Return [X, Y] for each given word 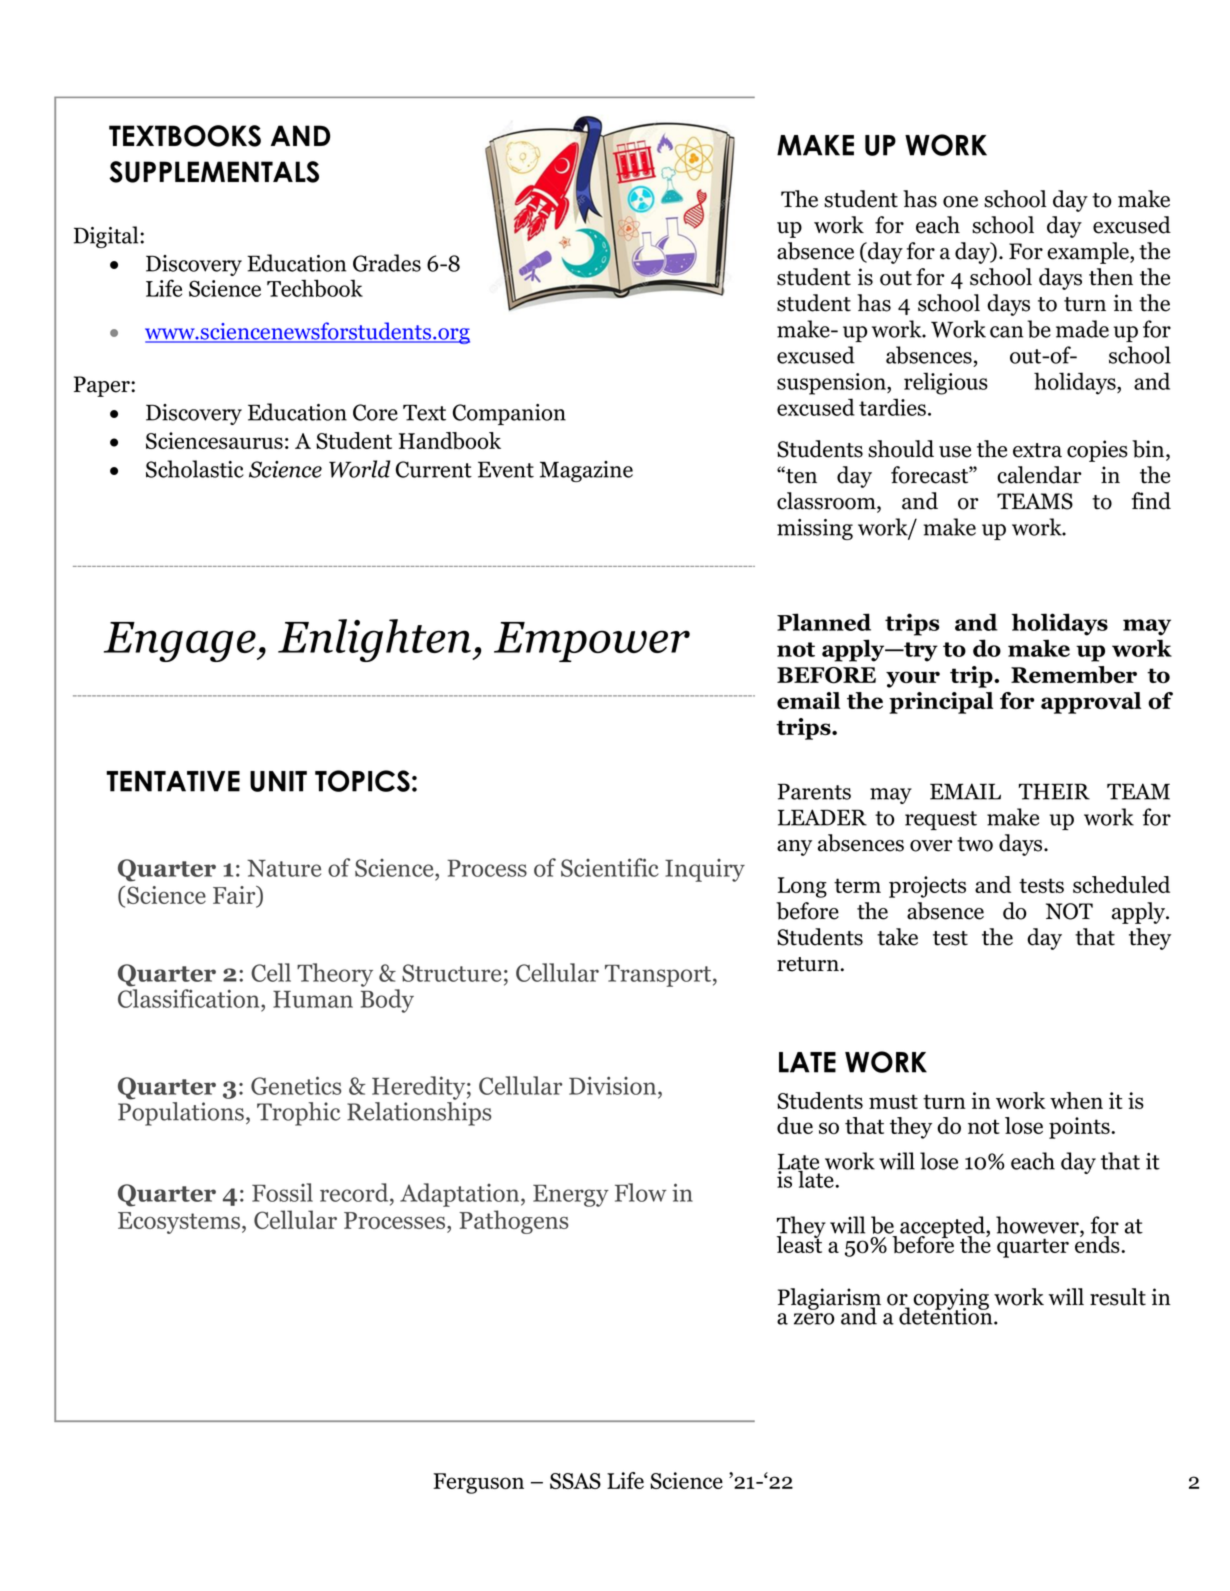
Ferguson [478, 1483]
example [1089, 253]
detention [947, 1315]
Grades [387, 263]
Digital [107, 237]
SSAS [575, 1481]
